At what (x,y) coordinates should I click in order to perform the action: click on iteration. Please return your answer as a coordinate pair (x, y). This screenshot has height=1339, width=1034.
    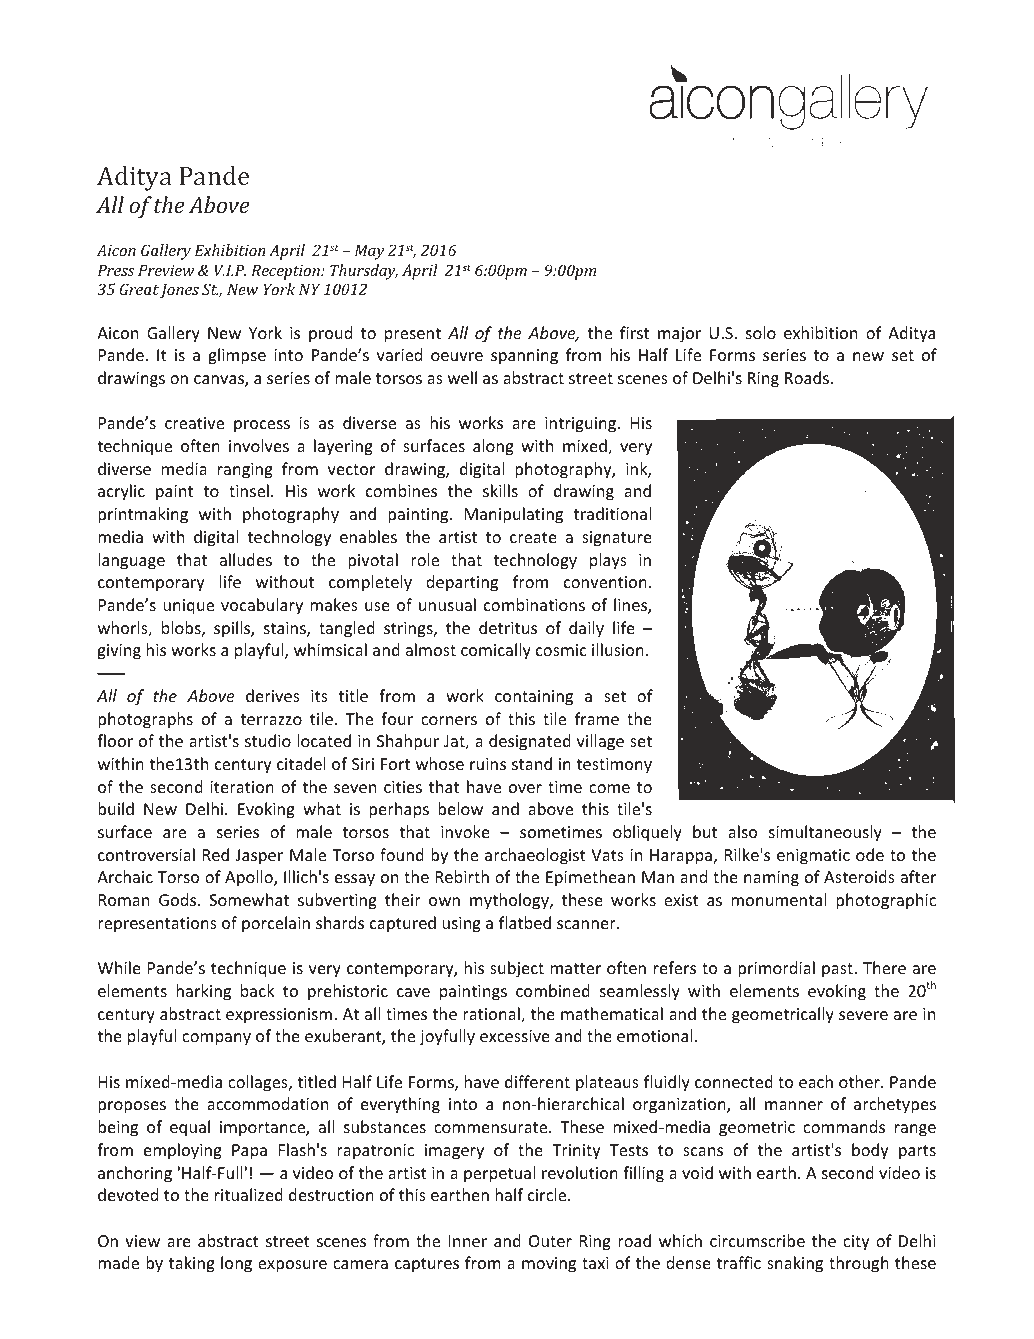
    Looking at the image, I should click on (242, 787).
